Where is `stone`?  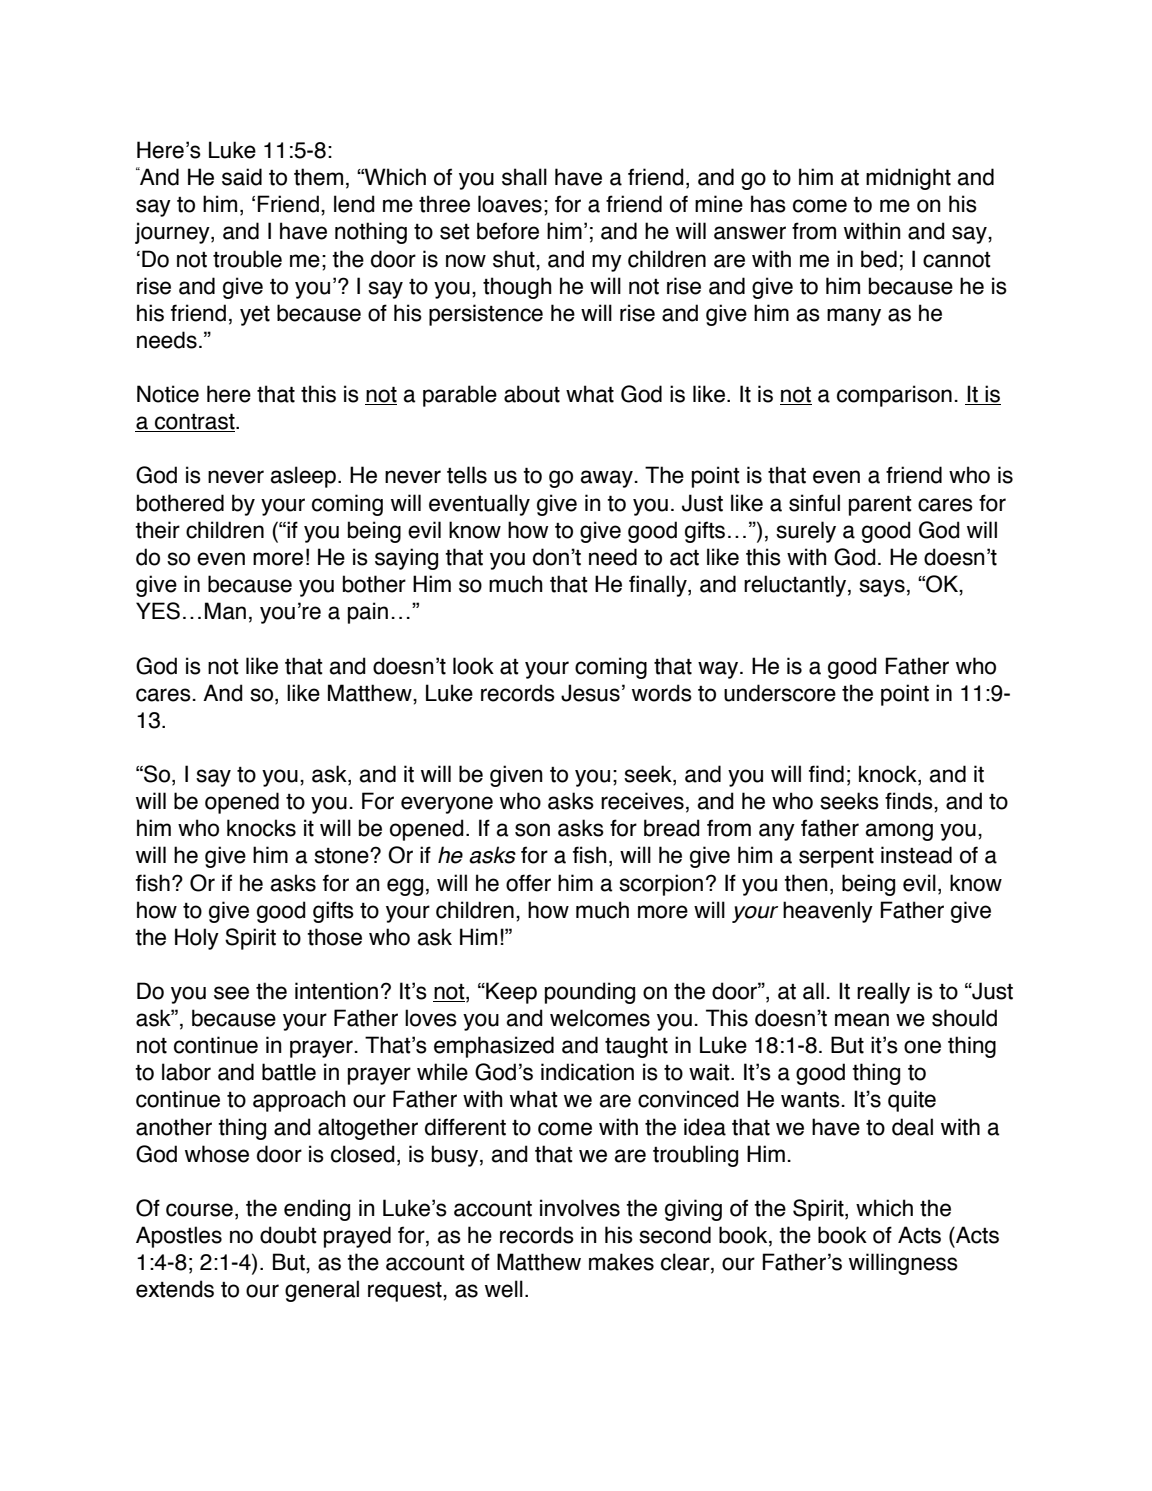 stone is located at coordinates (342, 856).
